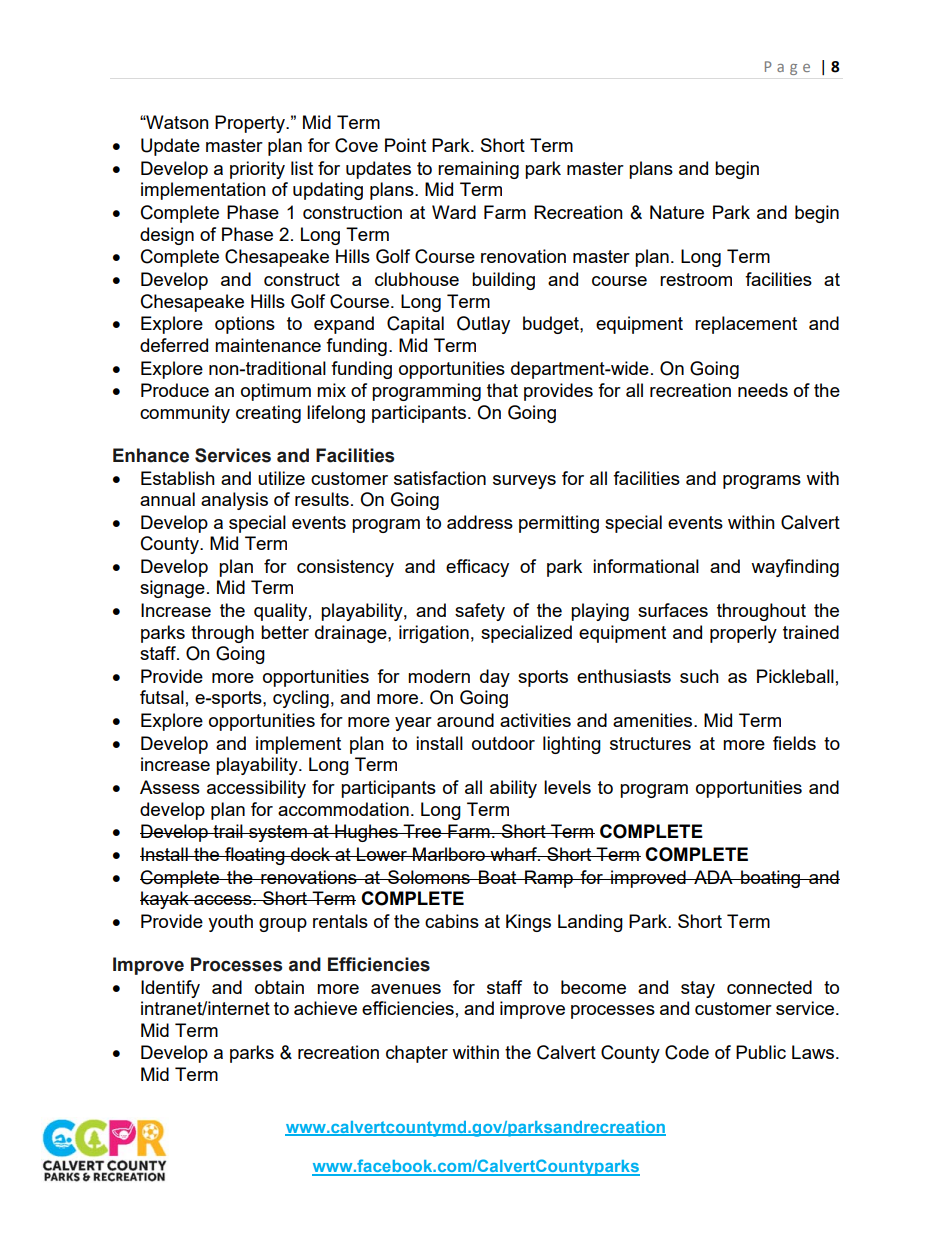  Describe the element at coordinates (228, 831) in the page. I see `trail` at that location.
